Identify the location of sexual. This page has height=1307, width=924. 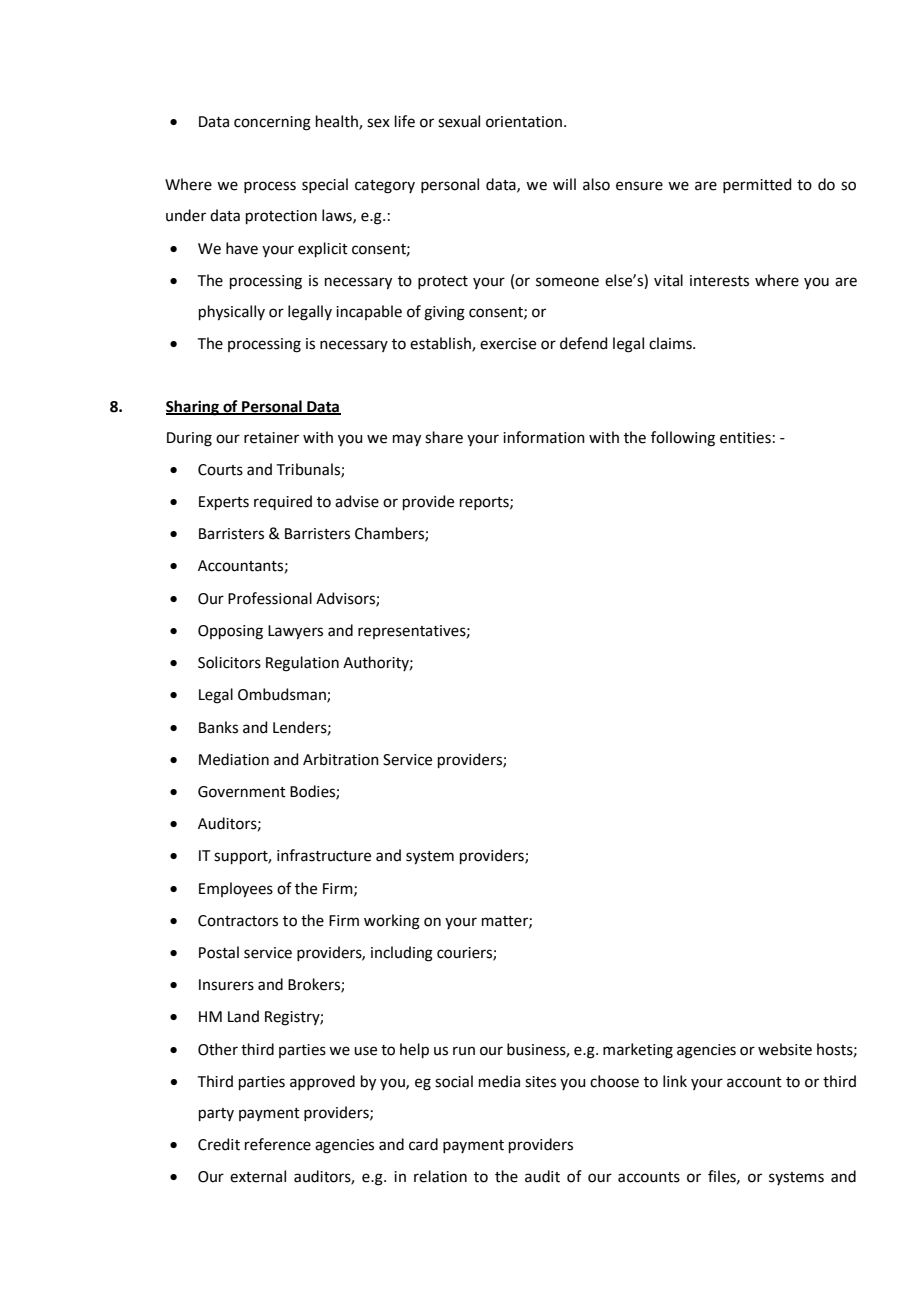
(459, 121).
